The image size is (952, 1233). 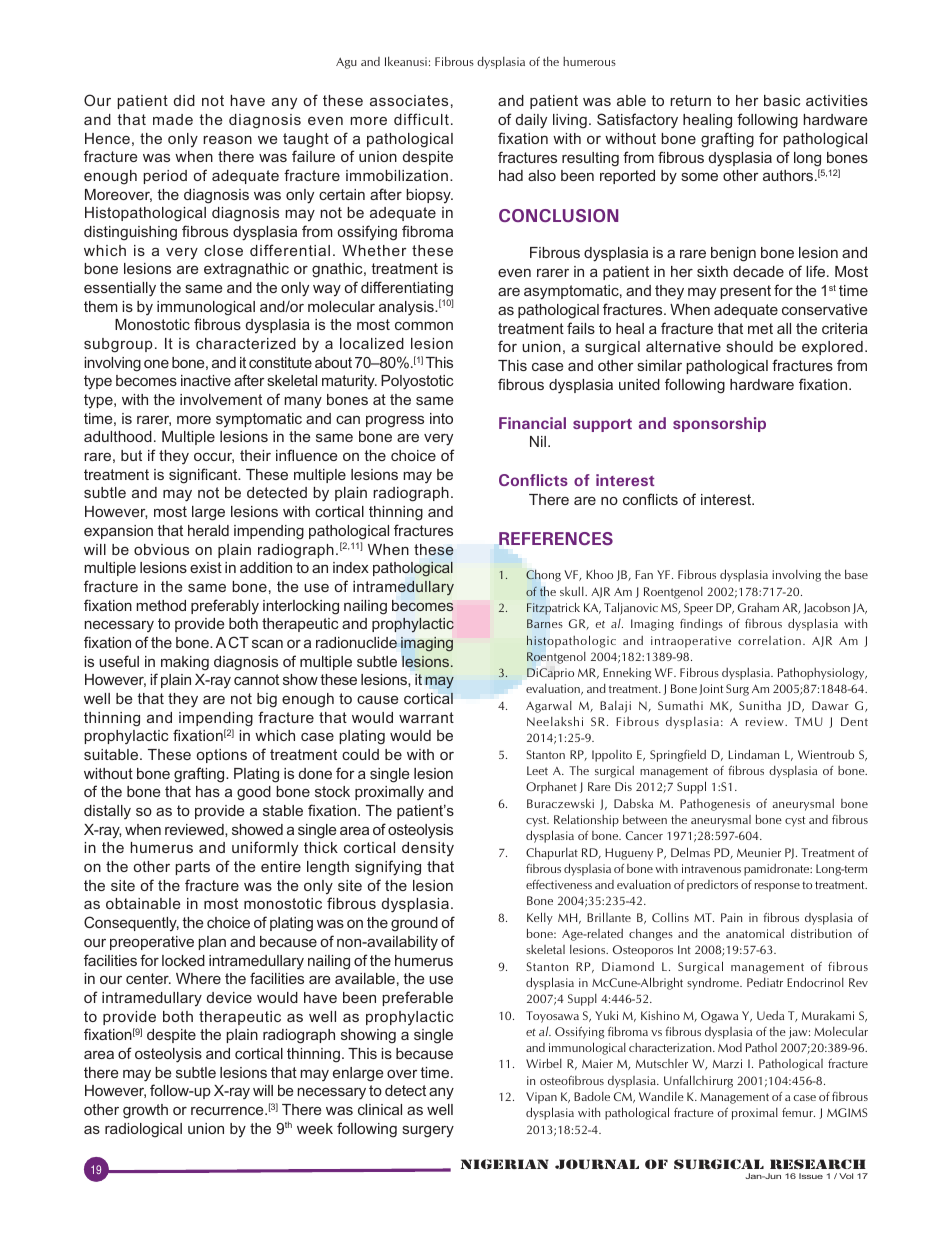 I want to click on basic, so click(x=782, y=100).
